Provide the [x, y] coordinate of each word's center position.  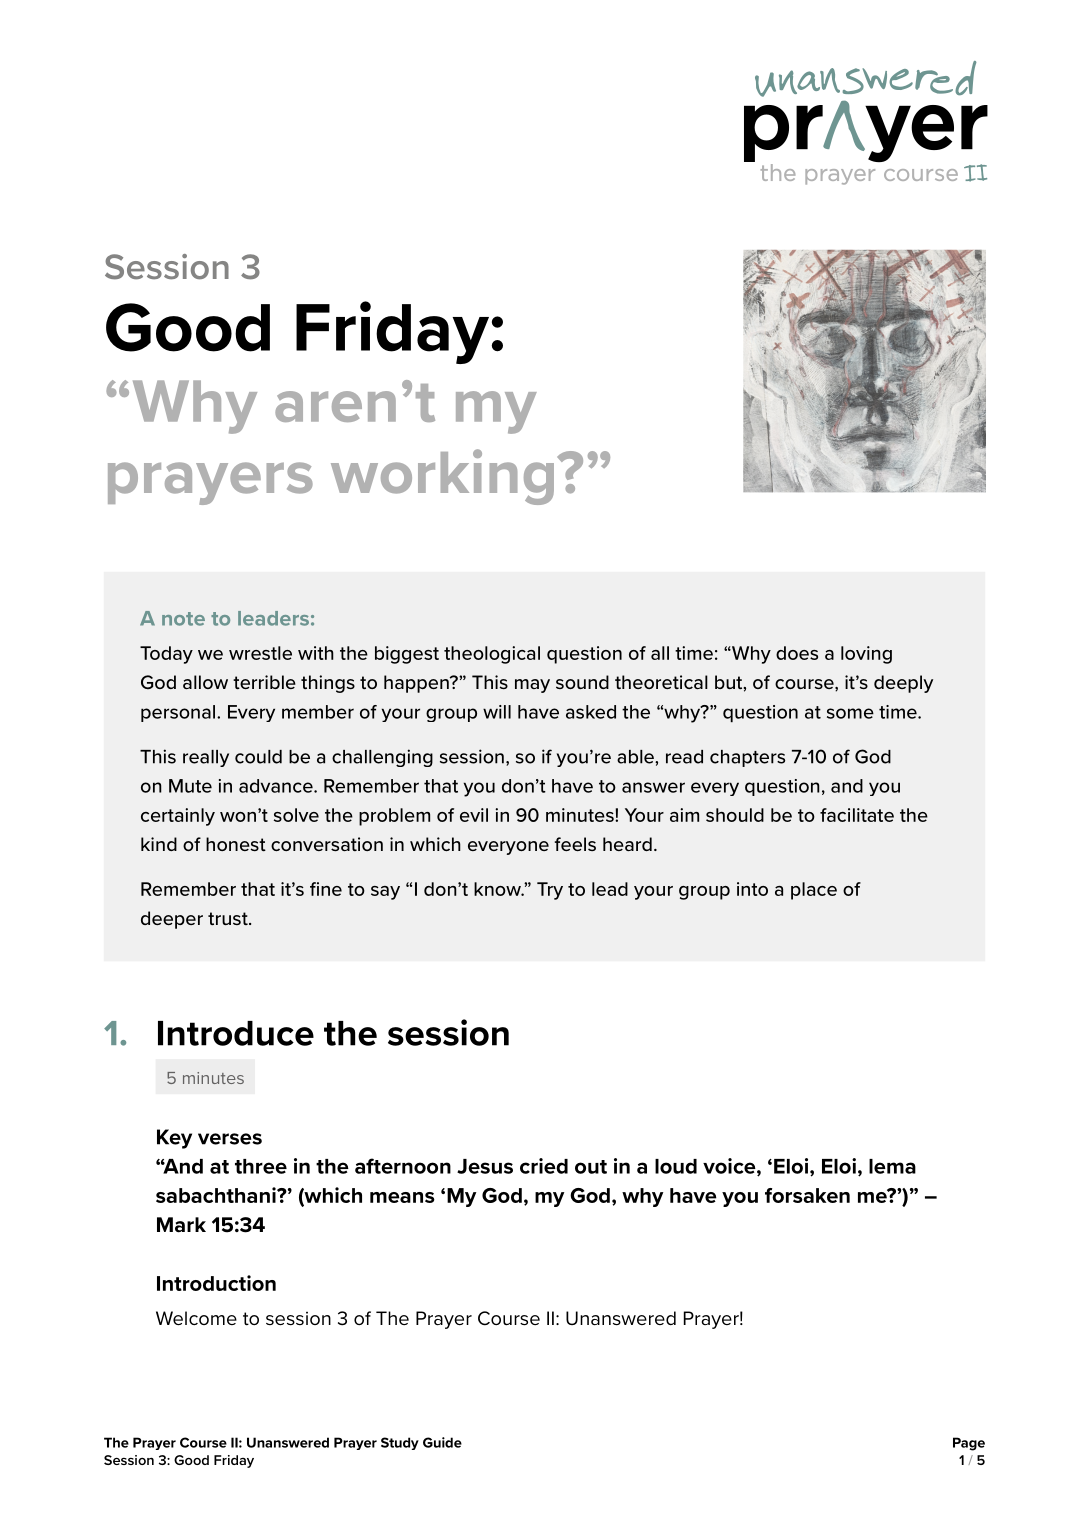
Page [969, 1444]
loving [866, 655]
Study [400, 1443]
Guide [442, 1442]
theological [492, 655]
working [442, 477]
